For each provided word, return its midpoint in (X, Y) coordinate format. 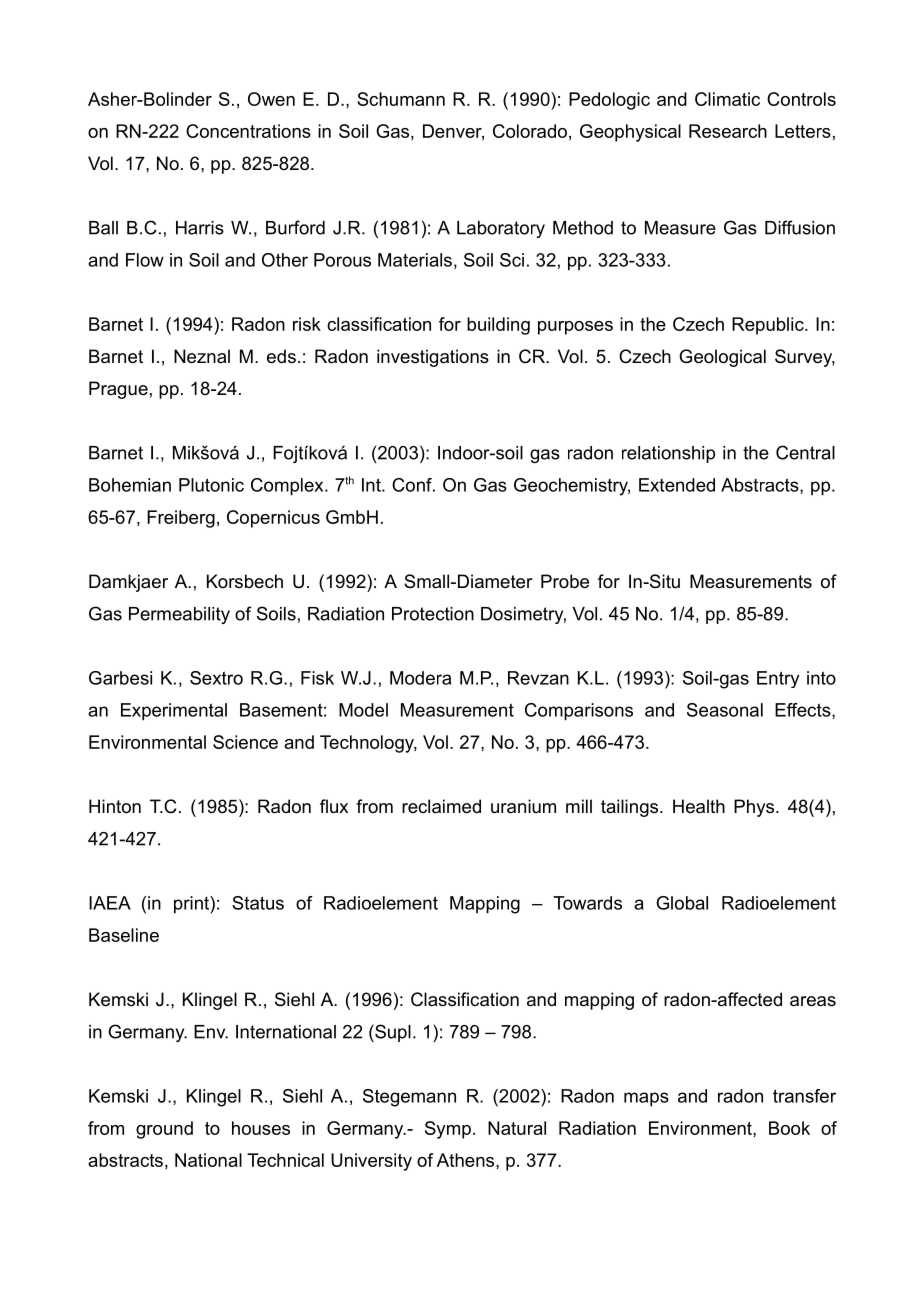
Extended (677, 485)
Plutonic (211, 485)
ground (164, 1130)
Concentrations (248, 131)
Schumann (401, 99)
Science (245, 742)
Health (699, 806)
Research (728, 131)
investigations (433, 358)
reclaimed (441, 806)
